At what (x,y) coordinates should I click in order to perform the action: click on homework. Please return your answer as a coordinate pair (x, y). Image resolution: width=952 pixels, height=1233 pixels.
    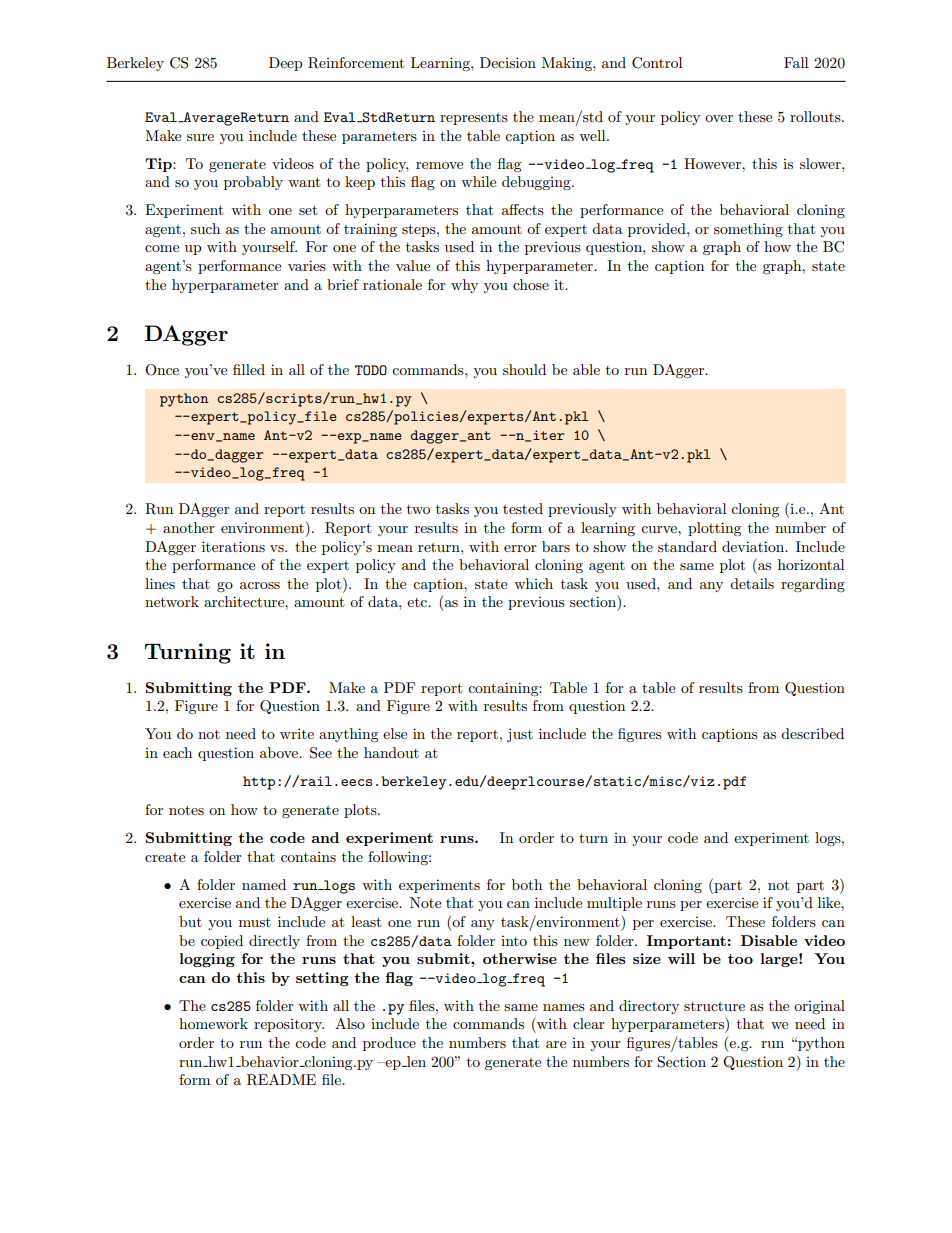
    Looking at the image, I should click on (213, 1023).
